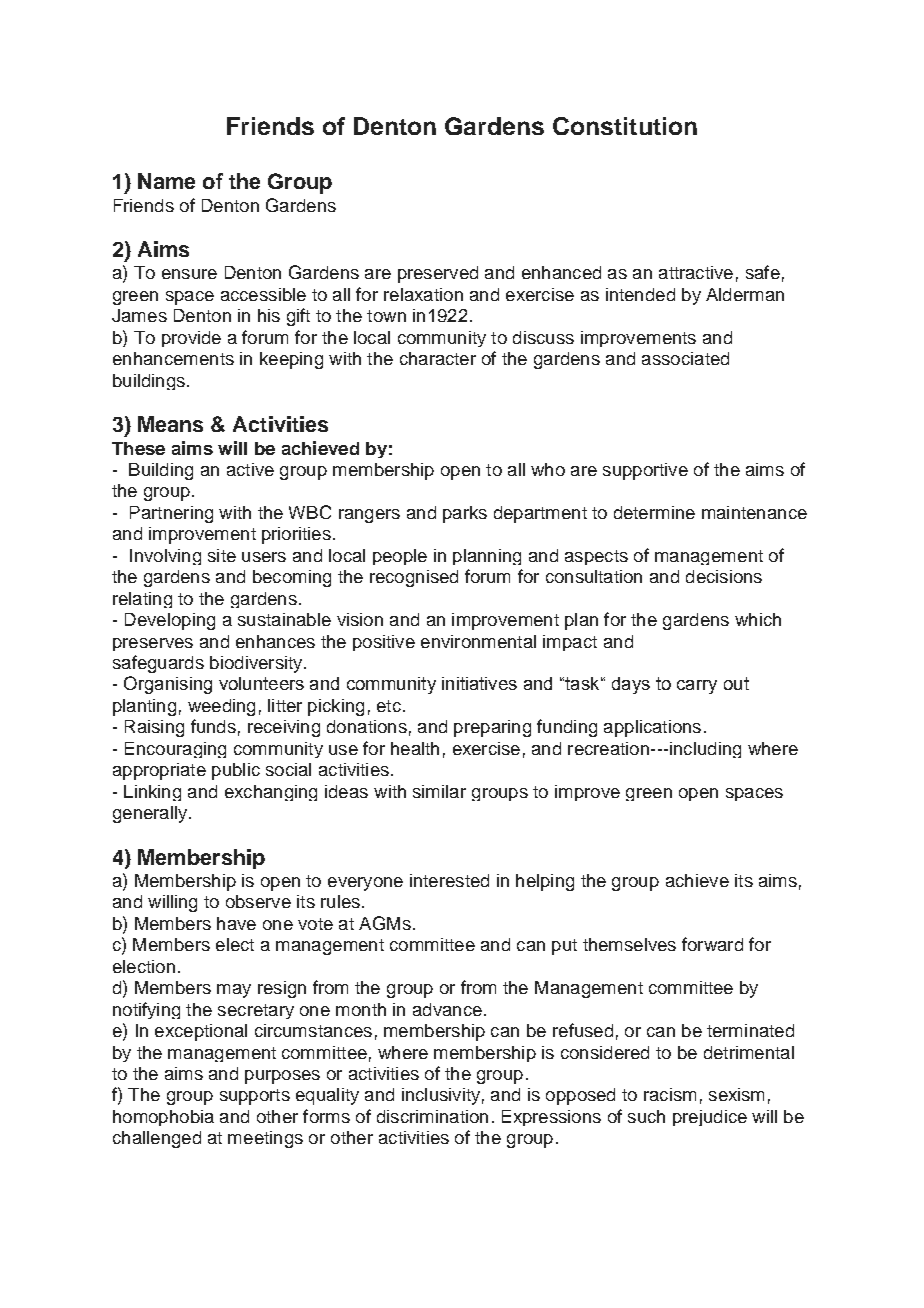 Image resolution: width=924 pixels, height=1308 pixels. What do you see at coordinates (465, 514) in the page?
I see `parks` at bounding box center [465, 514].
